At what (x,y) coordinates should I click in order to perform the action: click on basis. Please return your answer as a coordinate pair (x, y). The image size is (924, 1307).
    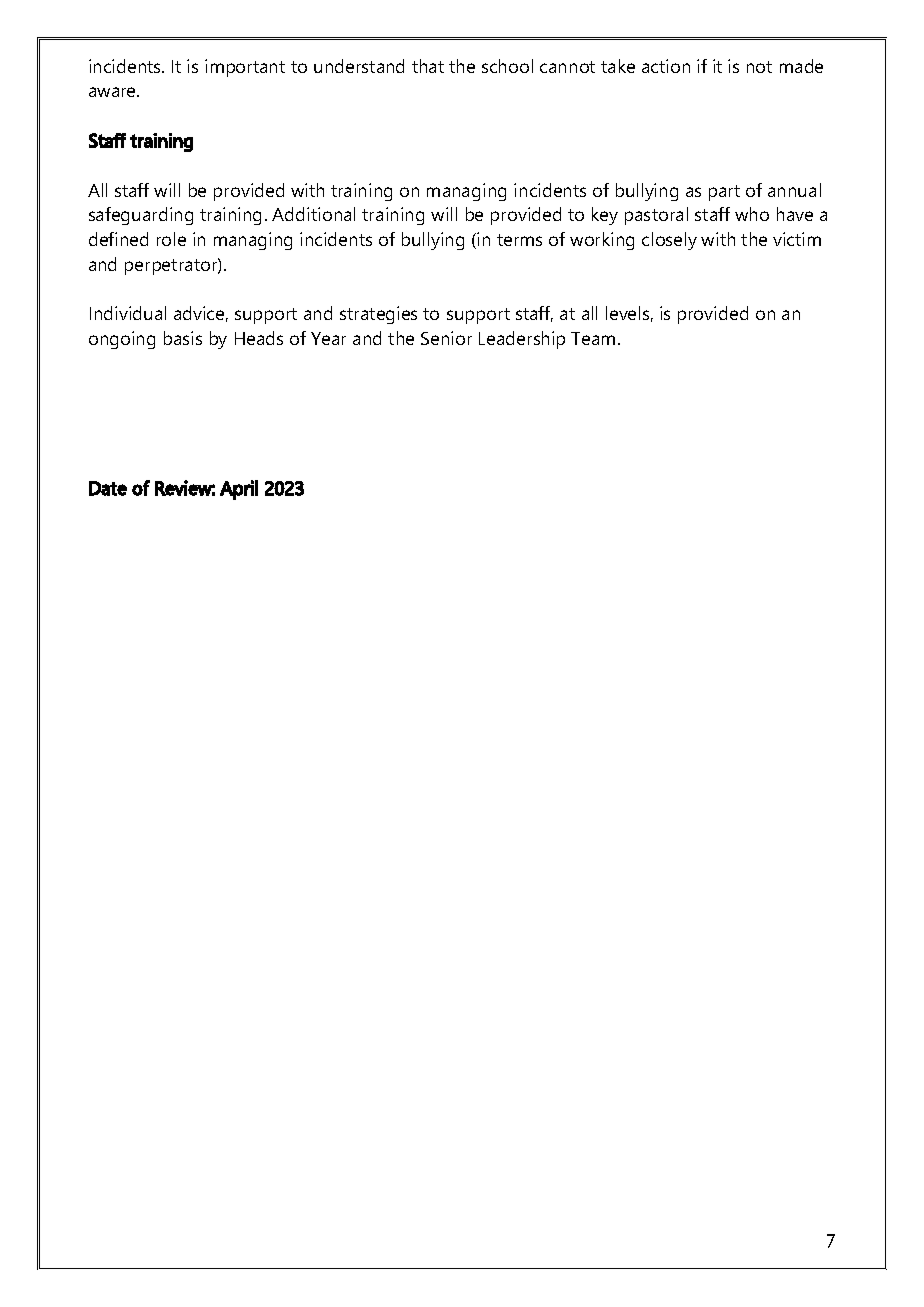
    Looking at the image, I should click on (183, 338).
